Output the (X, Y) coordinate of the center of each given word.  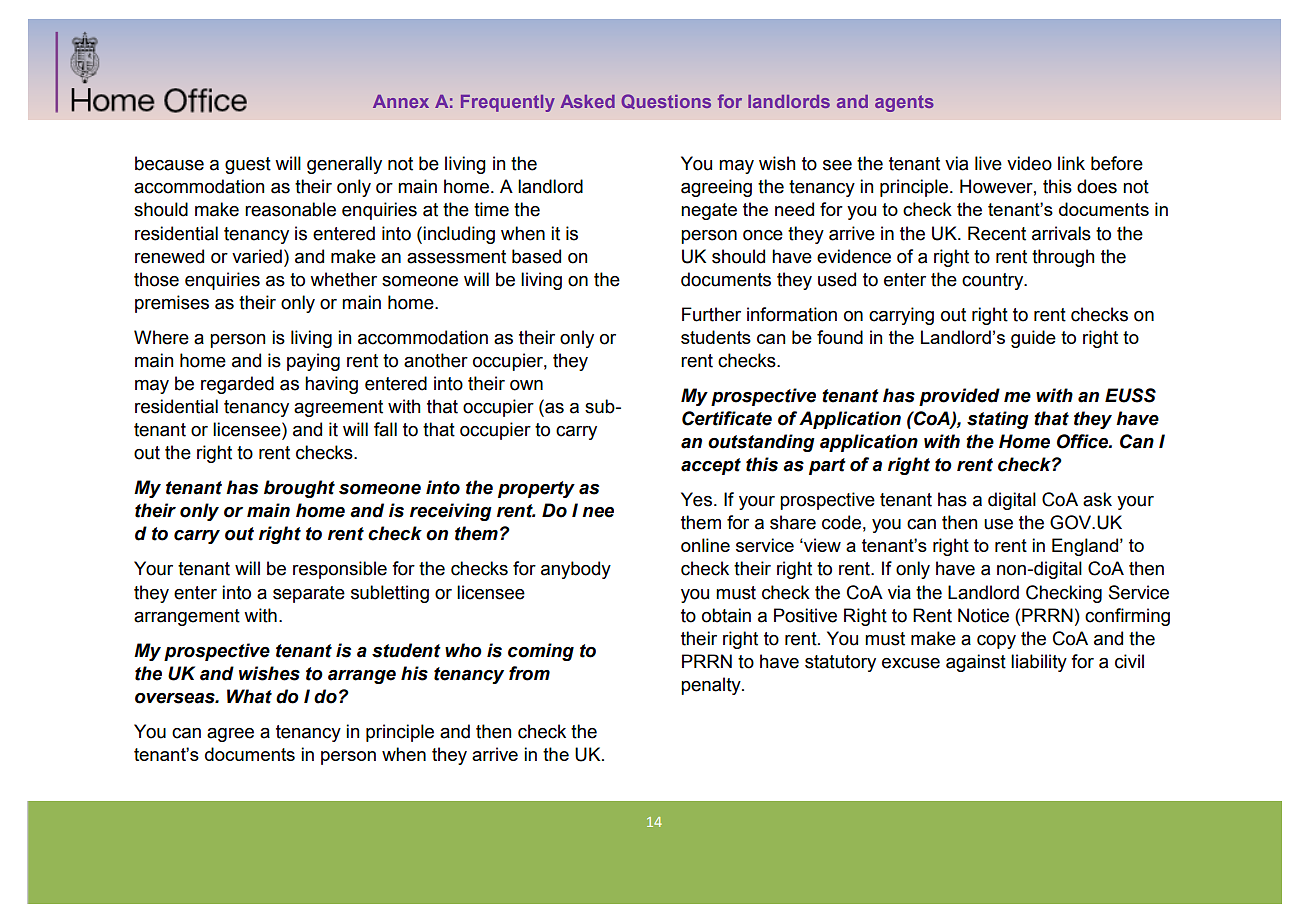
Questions (666, 101)
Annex (401, 101)
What (249, 696)
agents (904, 103)
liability (1039, 663)
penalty (712, 686)
